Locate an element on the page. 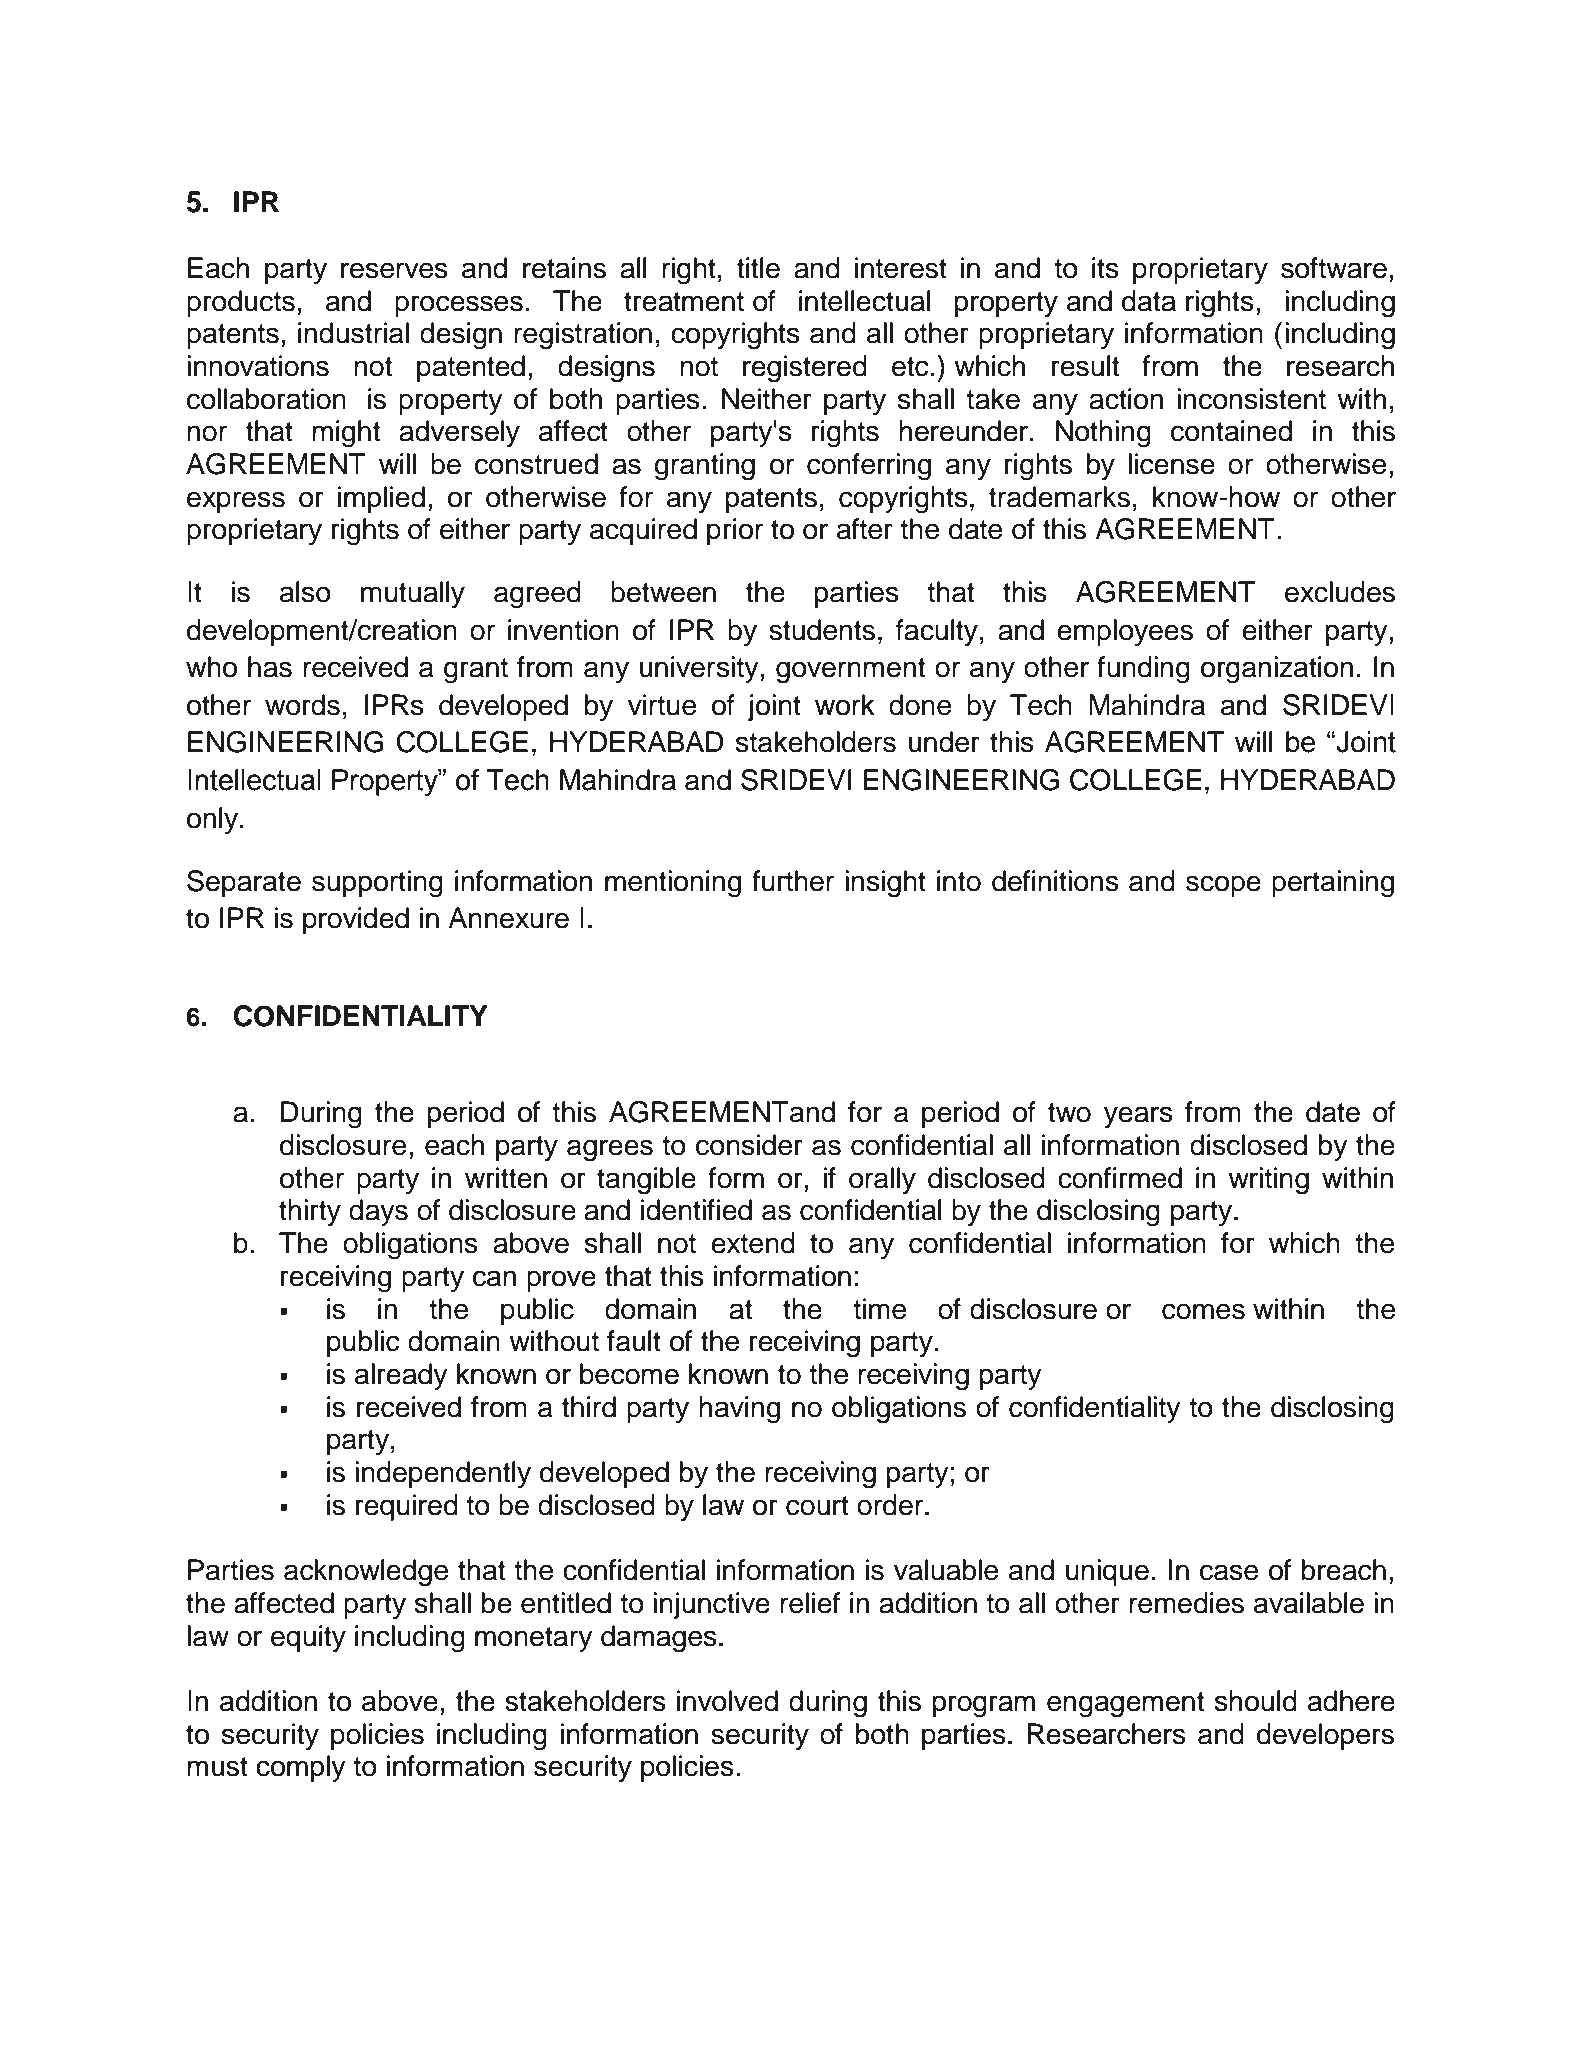 The image size is (1582, 2047). registered is located at coordinates (805, 369).
